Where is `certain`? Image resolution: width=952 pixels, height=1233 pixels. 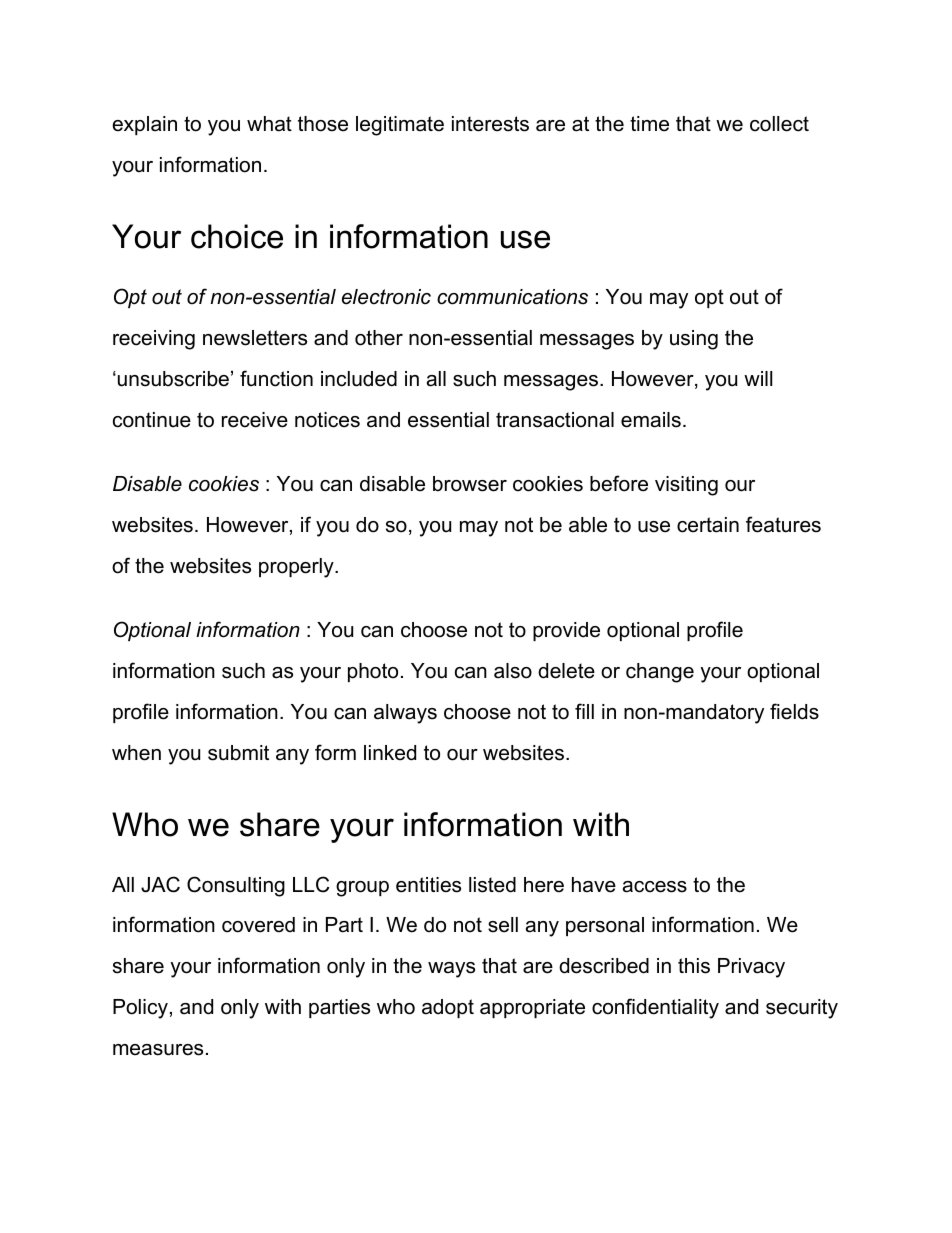 certain is located at coordinates (708, 525).
